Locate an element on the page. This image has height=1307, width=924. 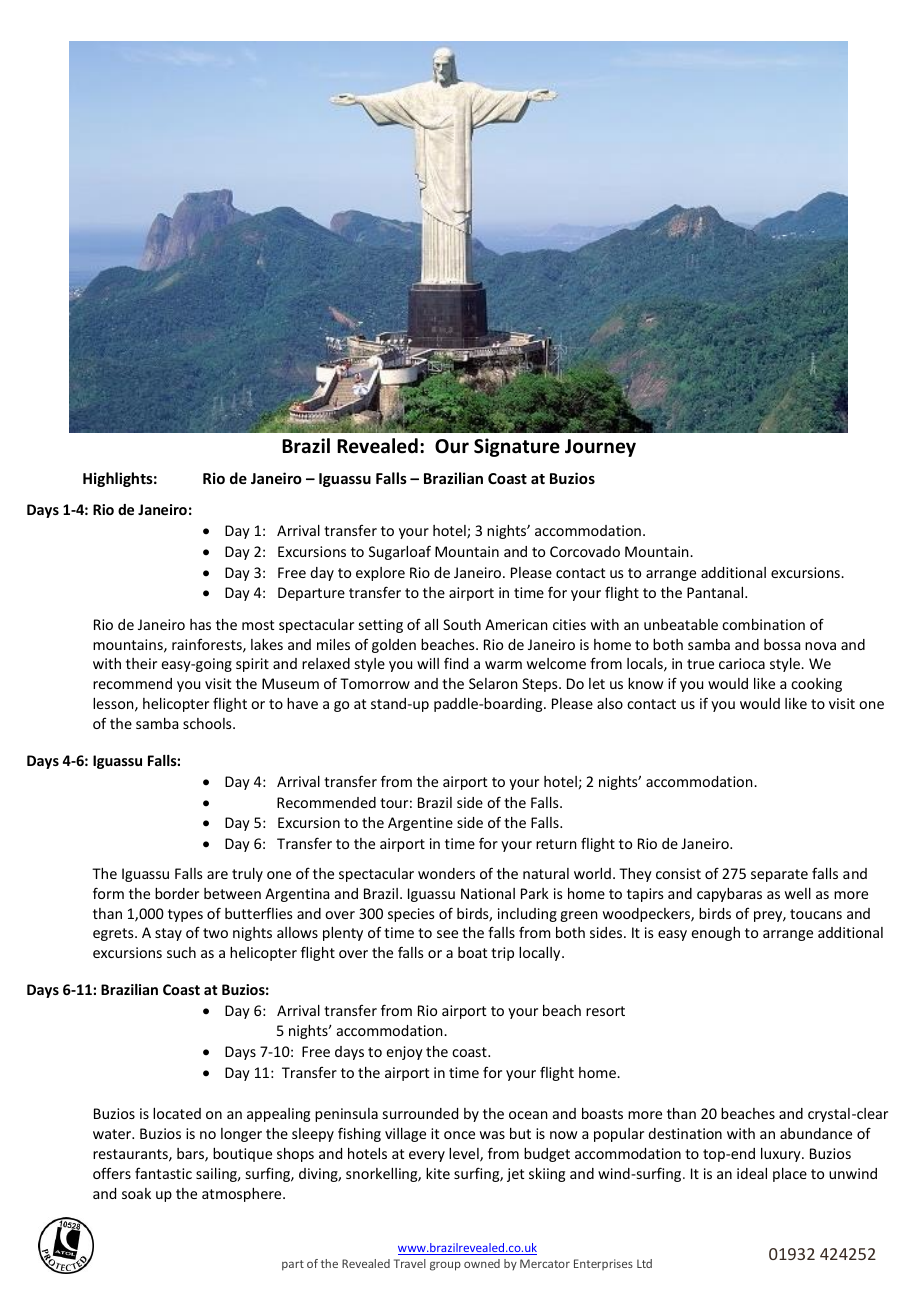
Ltd is located at coordinates (644, 1263).
